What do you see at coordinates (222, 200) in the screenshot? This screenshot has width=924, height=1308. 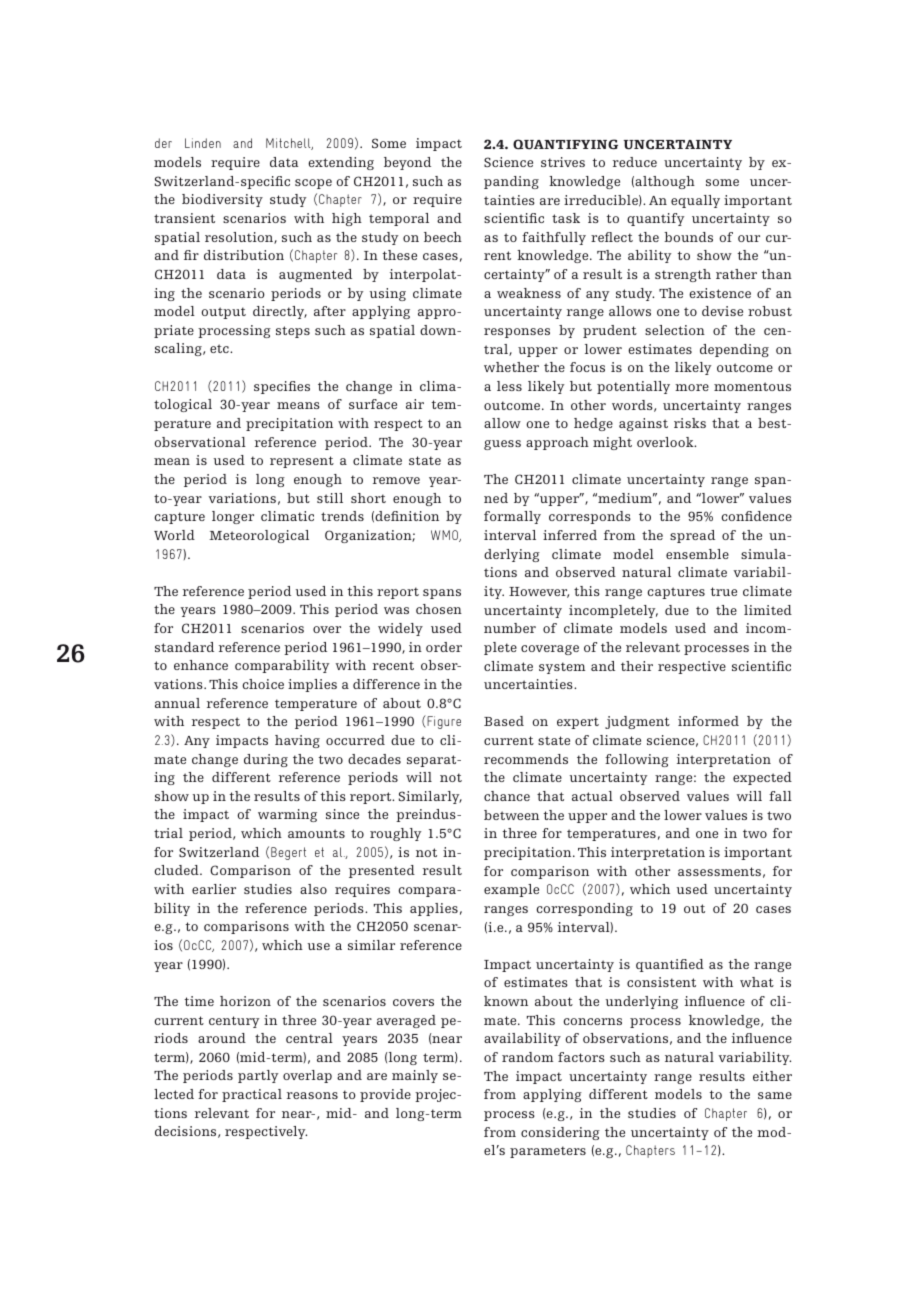 I see `biodiversity` at bounding box center [222, 200].
